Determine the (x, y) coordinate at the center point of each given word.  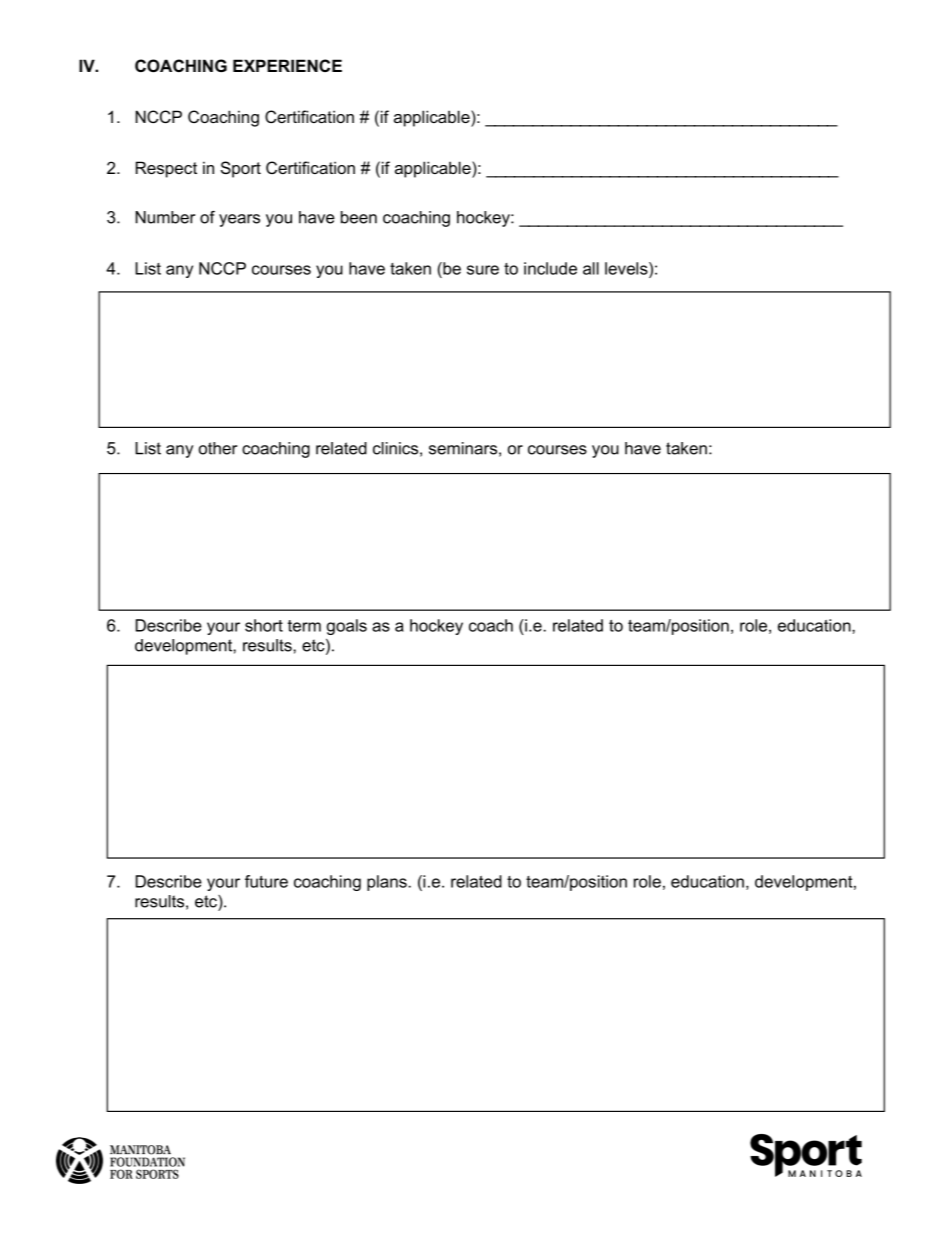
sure (483, 270)
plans (388, 883)
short (264, 625)
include (550, 268)
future (266, 881)
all (591, 268)
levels (627, 268)
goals (347, 627)
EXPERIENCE (287, 65)
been (359, 217)
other (218, 448)
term (304, 626)
